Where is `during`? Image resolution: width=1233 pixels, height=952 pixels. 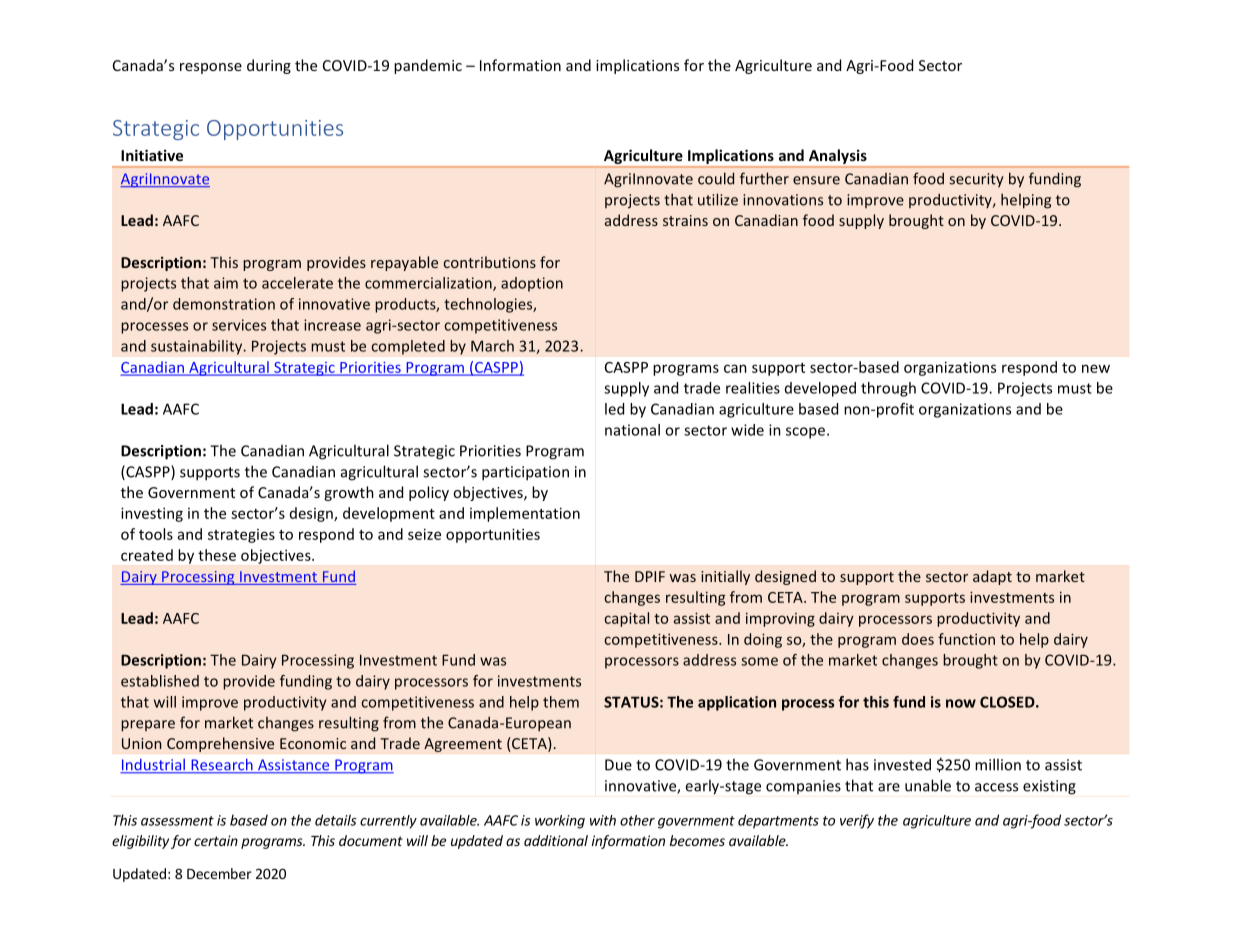 during is located at coordinates (269, 66).
